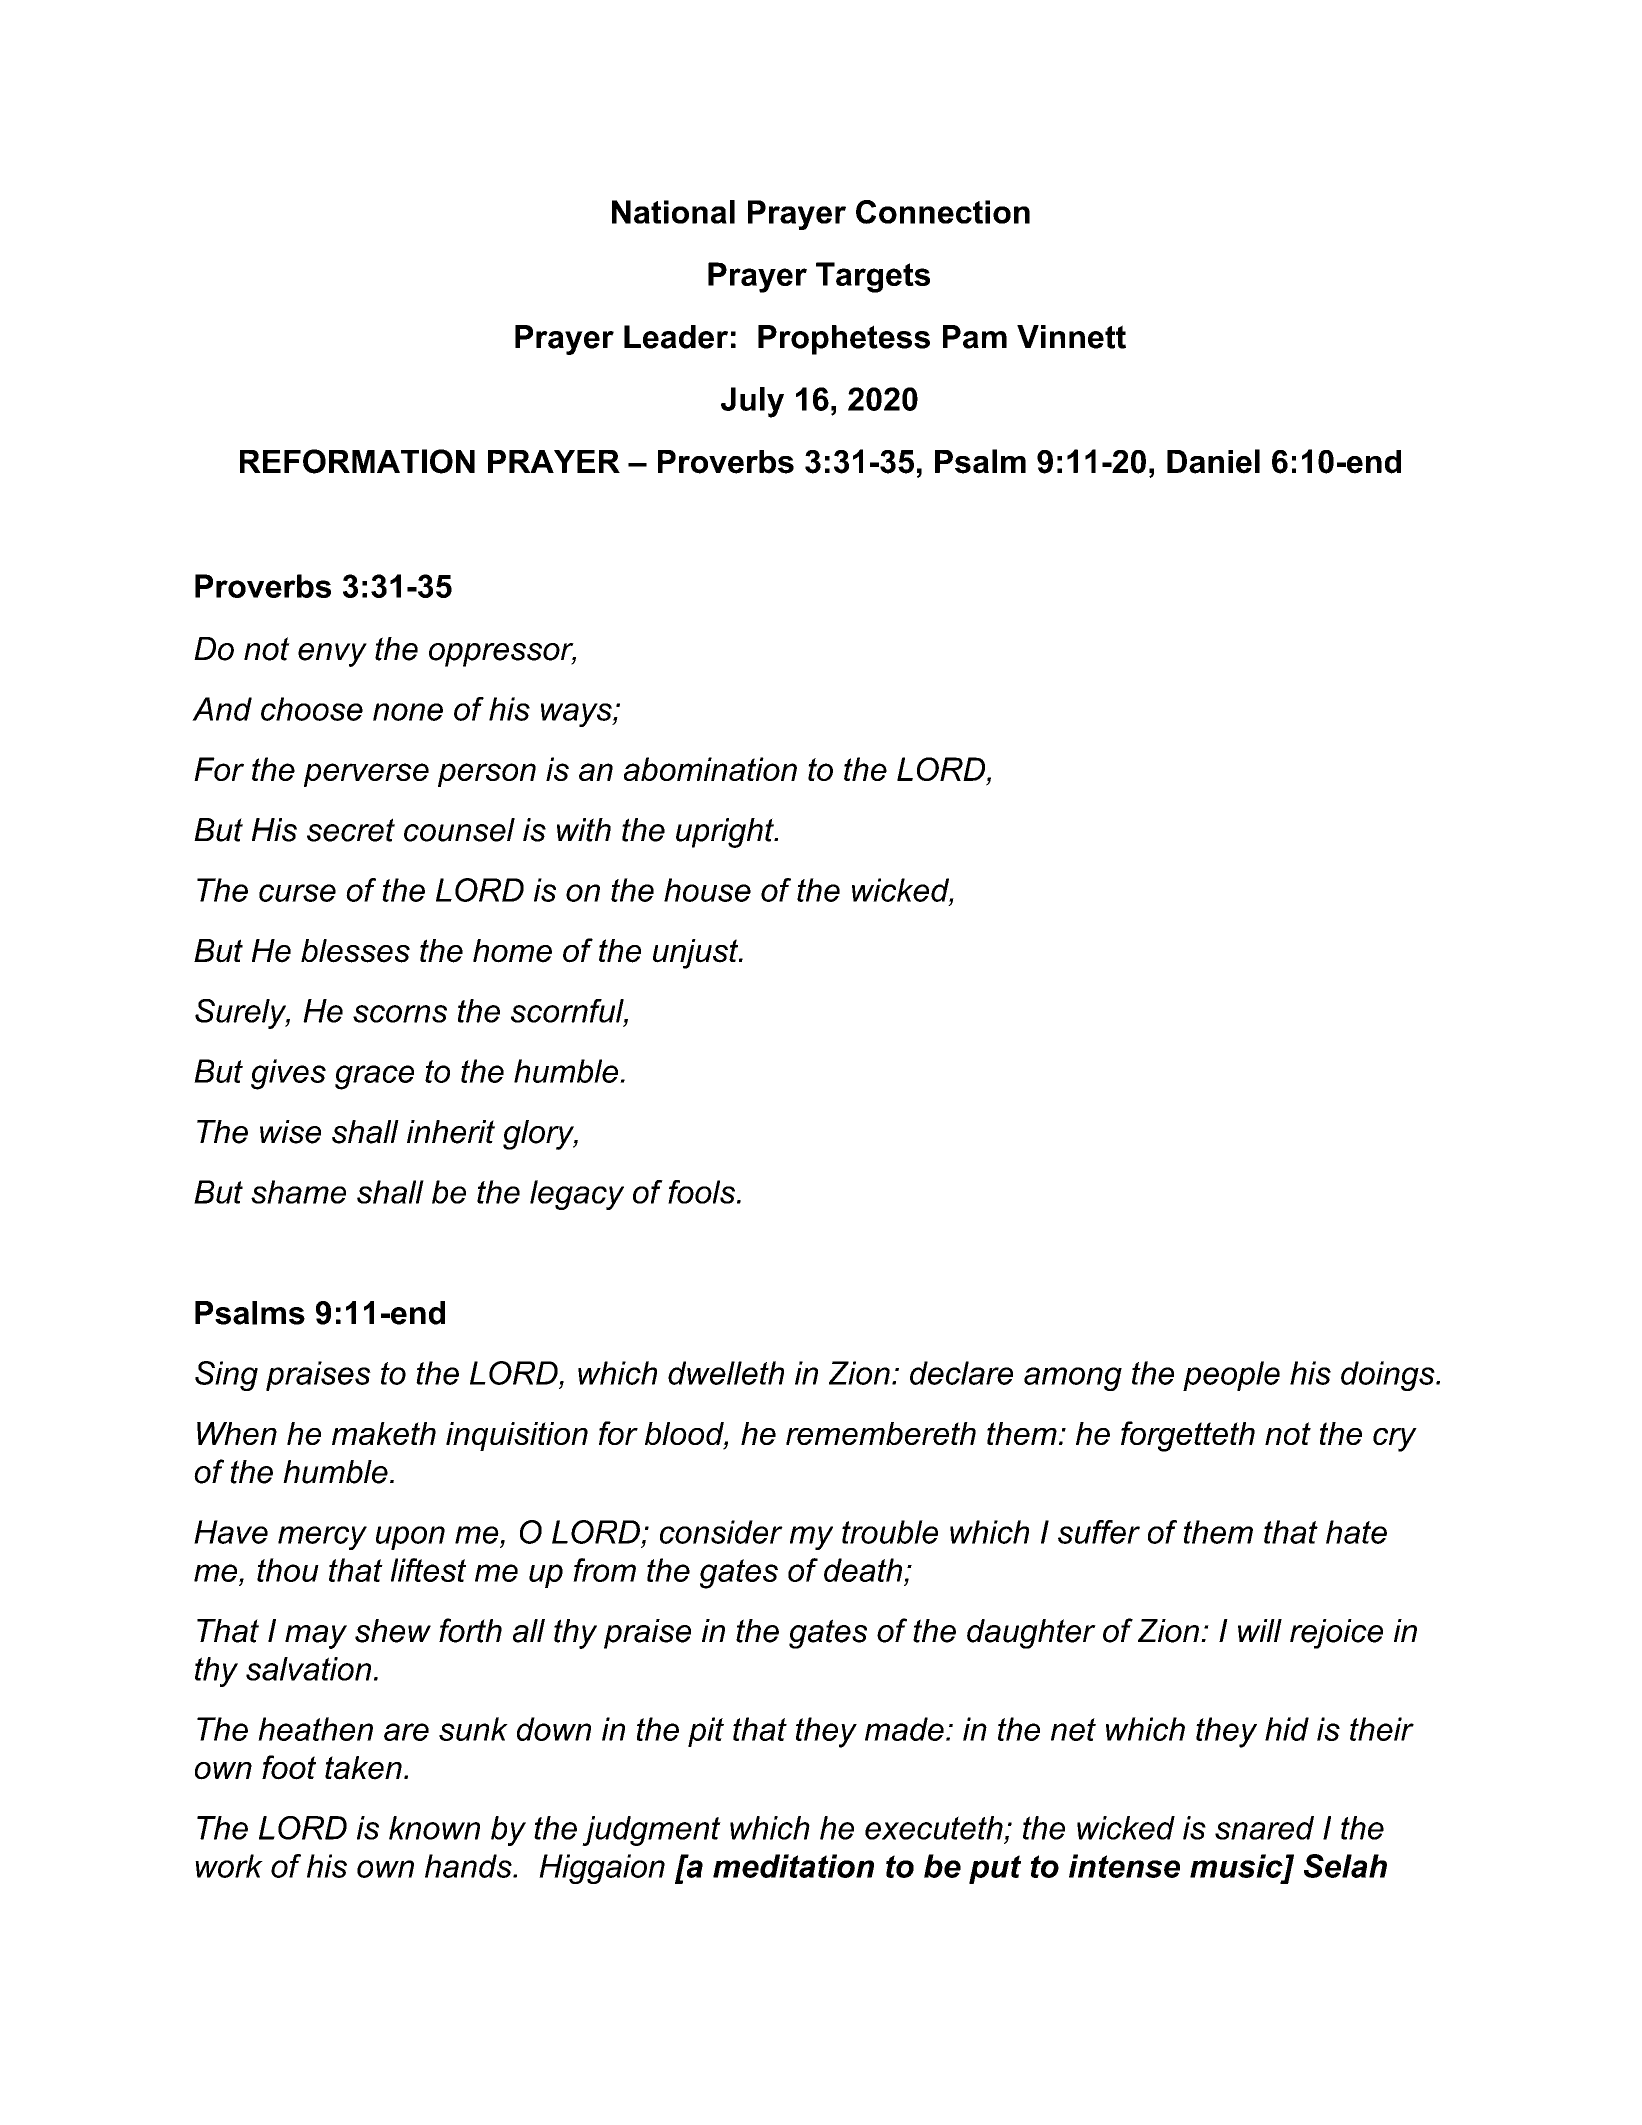  I want to click on REFORMATION, so click(357, 461).
